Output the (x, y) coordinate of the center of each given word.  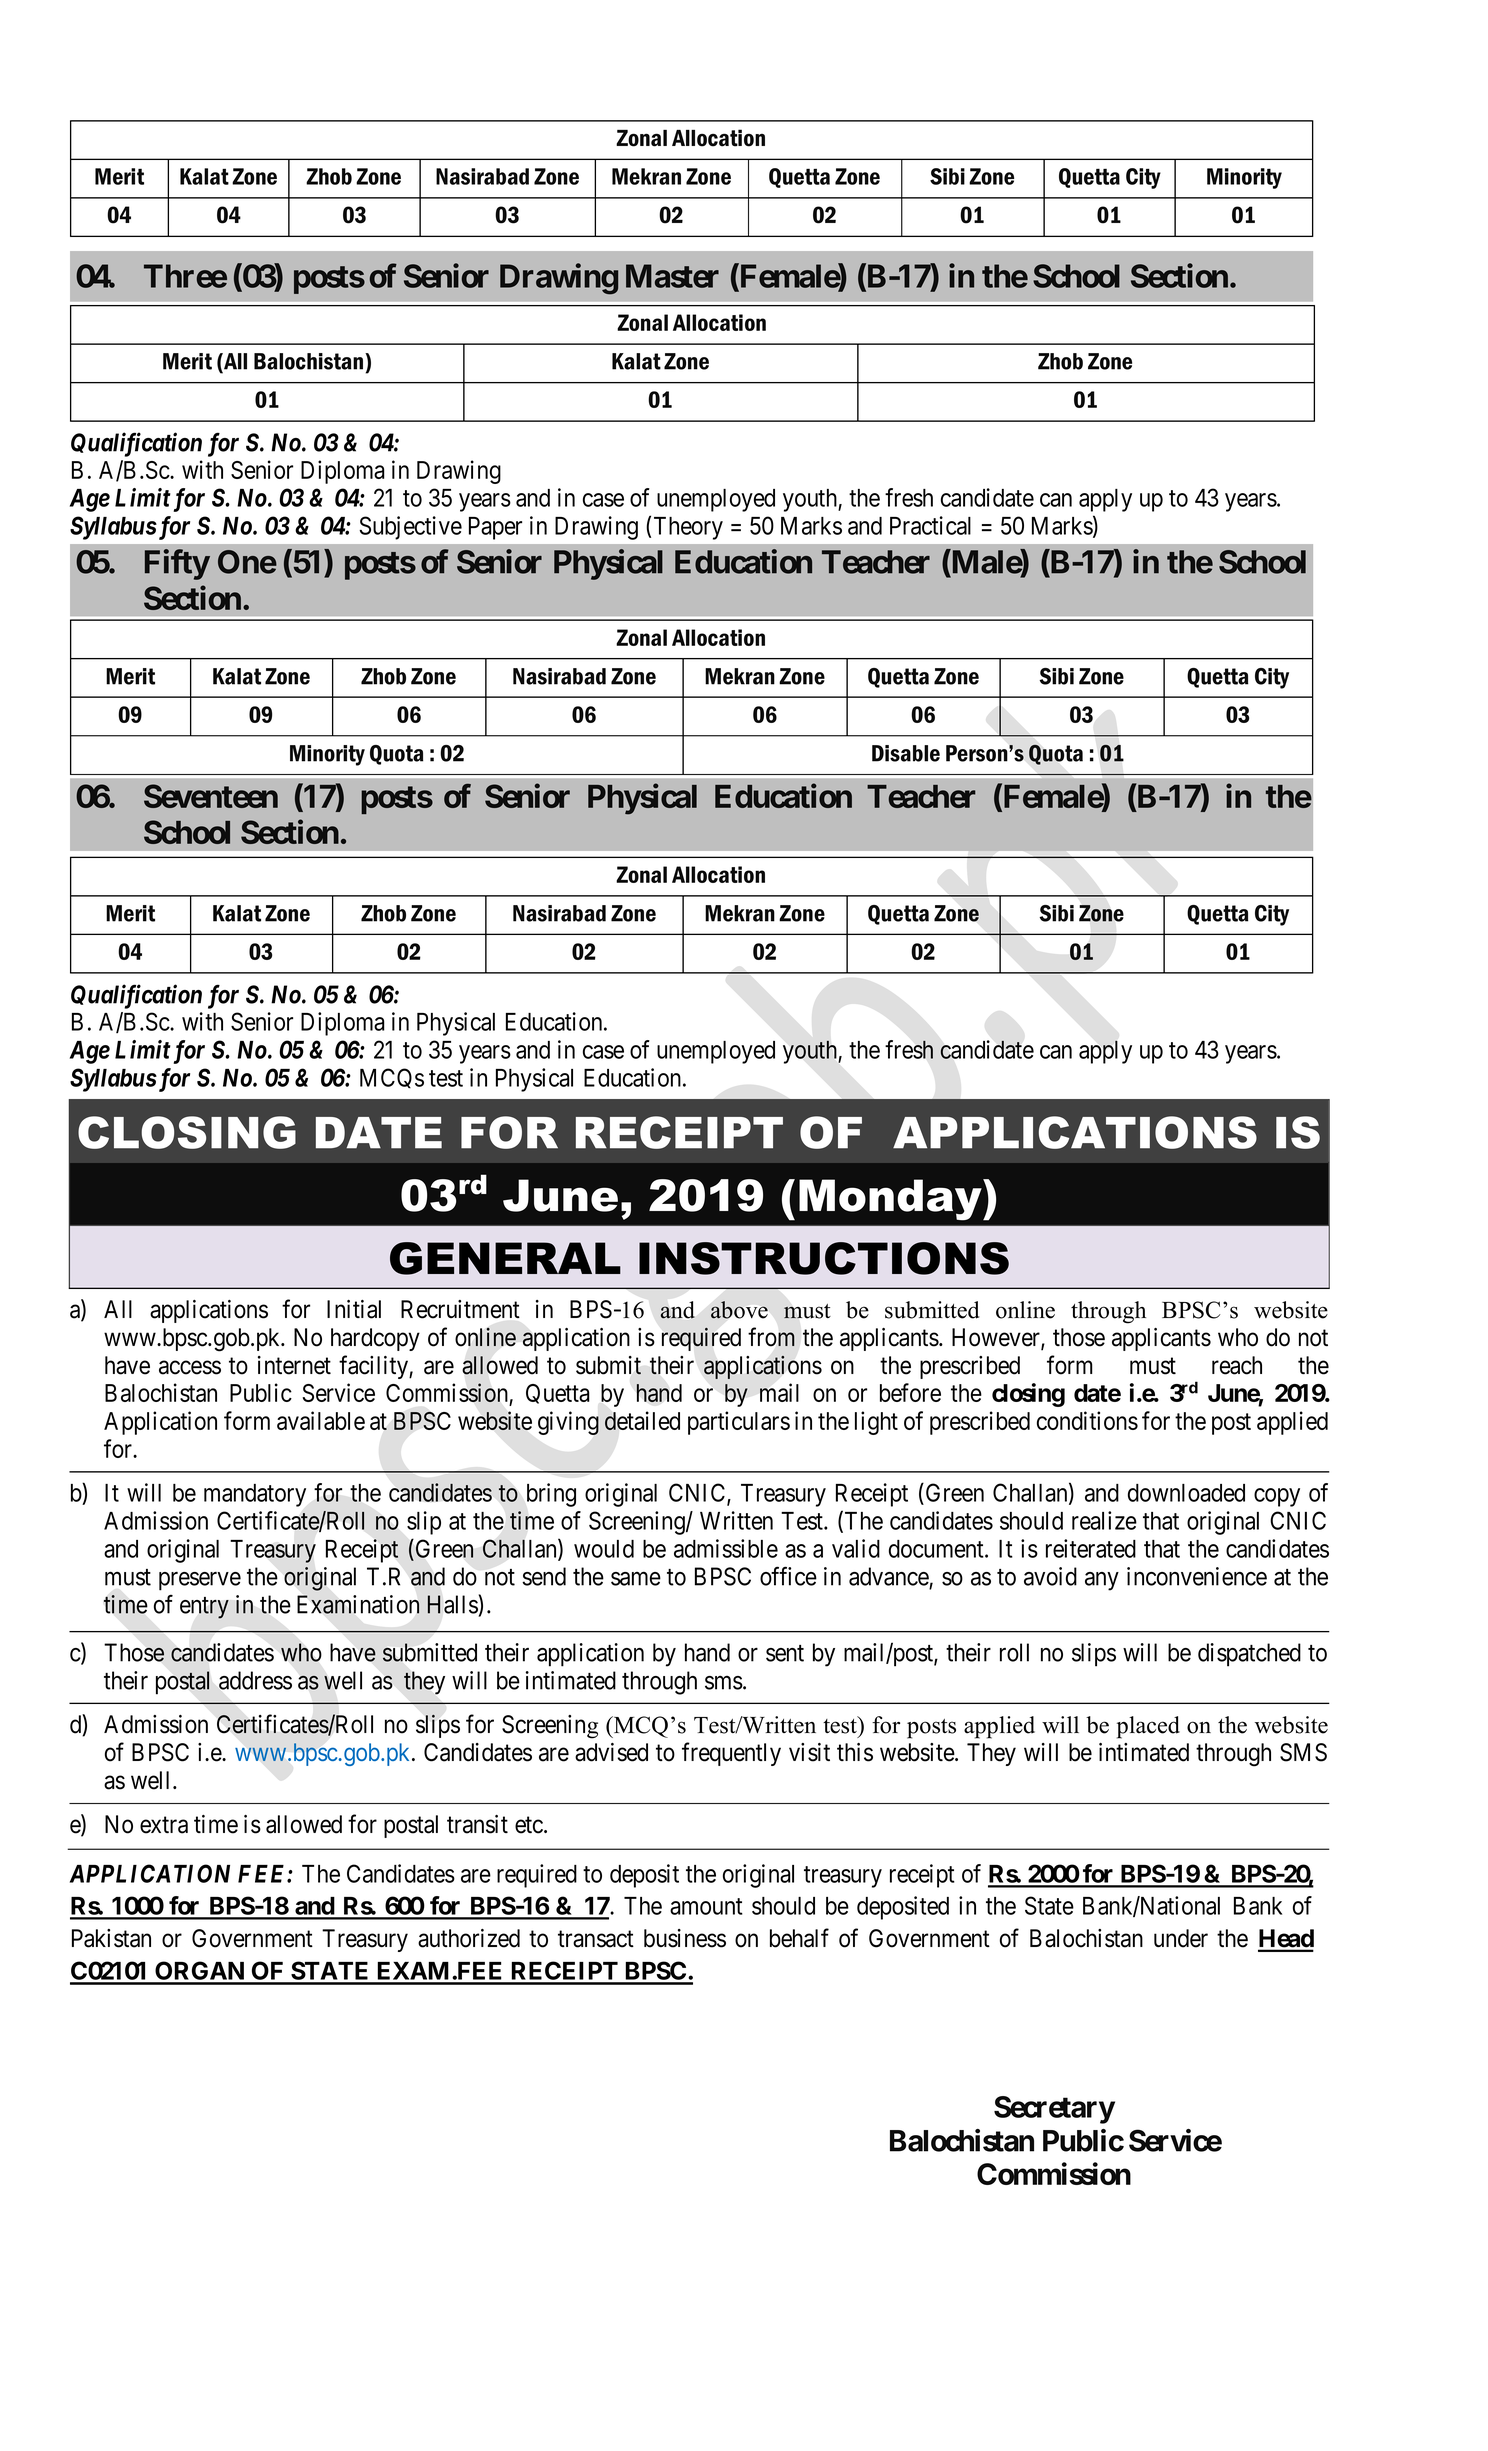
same (636, 1579)
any (1102, 1581)
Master (672, 276)
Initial (354, 1309)
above (739, 1310)
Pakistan (111, 1938)
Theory (688, 528)
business (685, 1938)
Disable (906, 753)
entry (204, 1608)
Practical (930, 525)
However (997, 1338)
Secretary (1054, 2110)
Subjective (410, 528)
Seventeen (211, 796)
